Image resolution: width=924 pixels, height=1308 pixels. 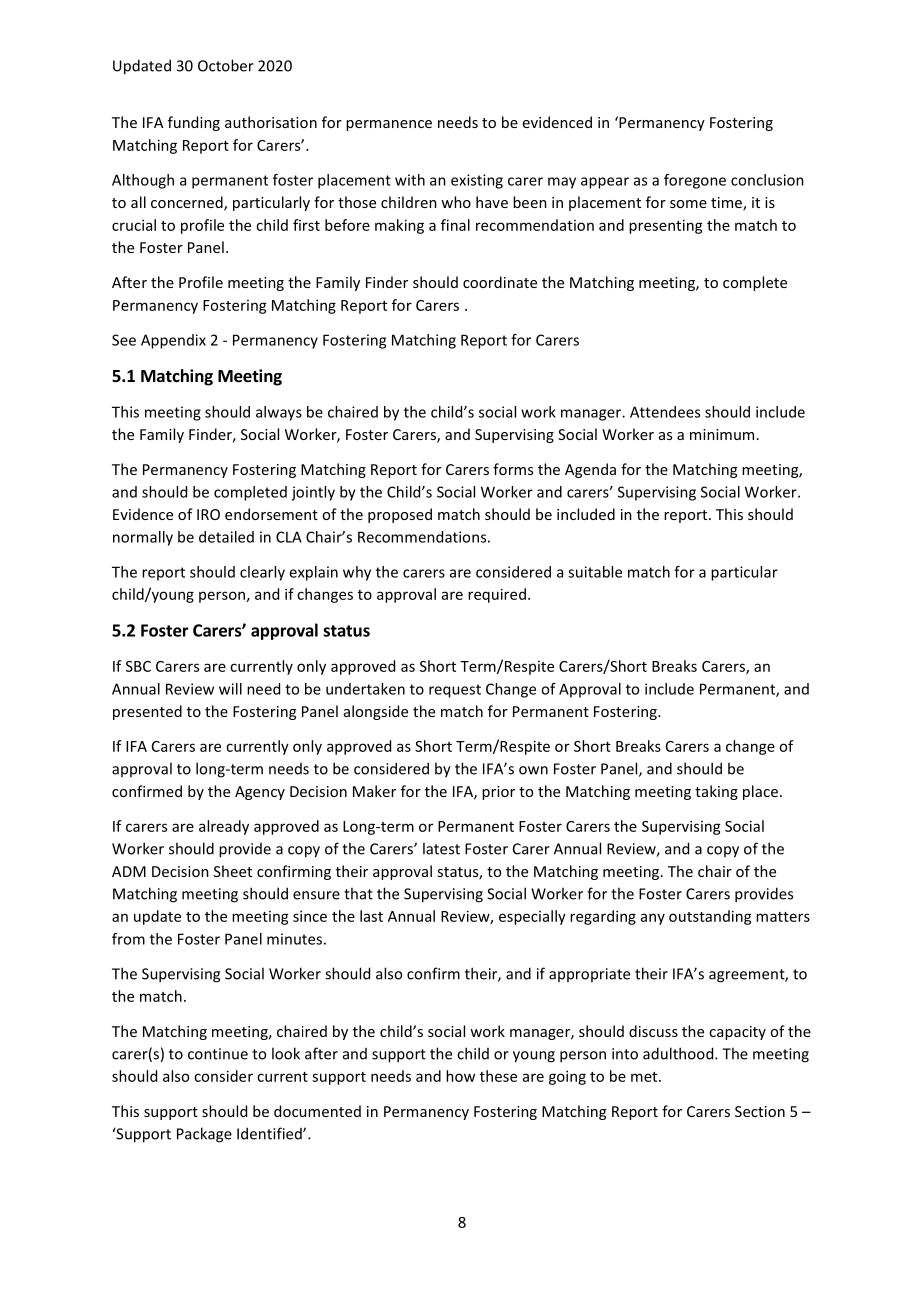 I want to click on permanence, so click(x=389, y=125).
